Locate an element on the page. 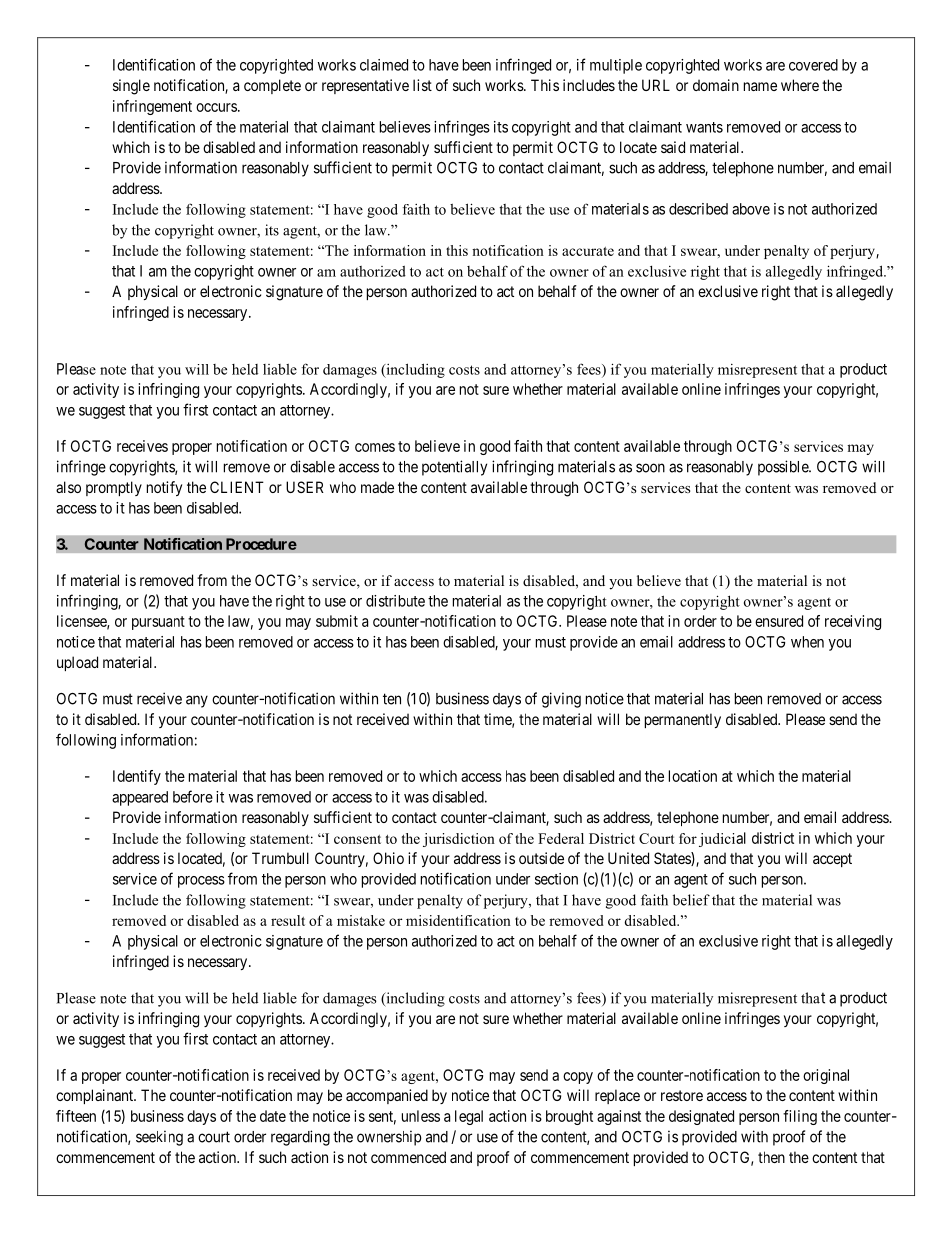  complainant is located at coordinates (96, 1096).
